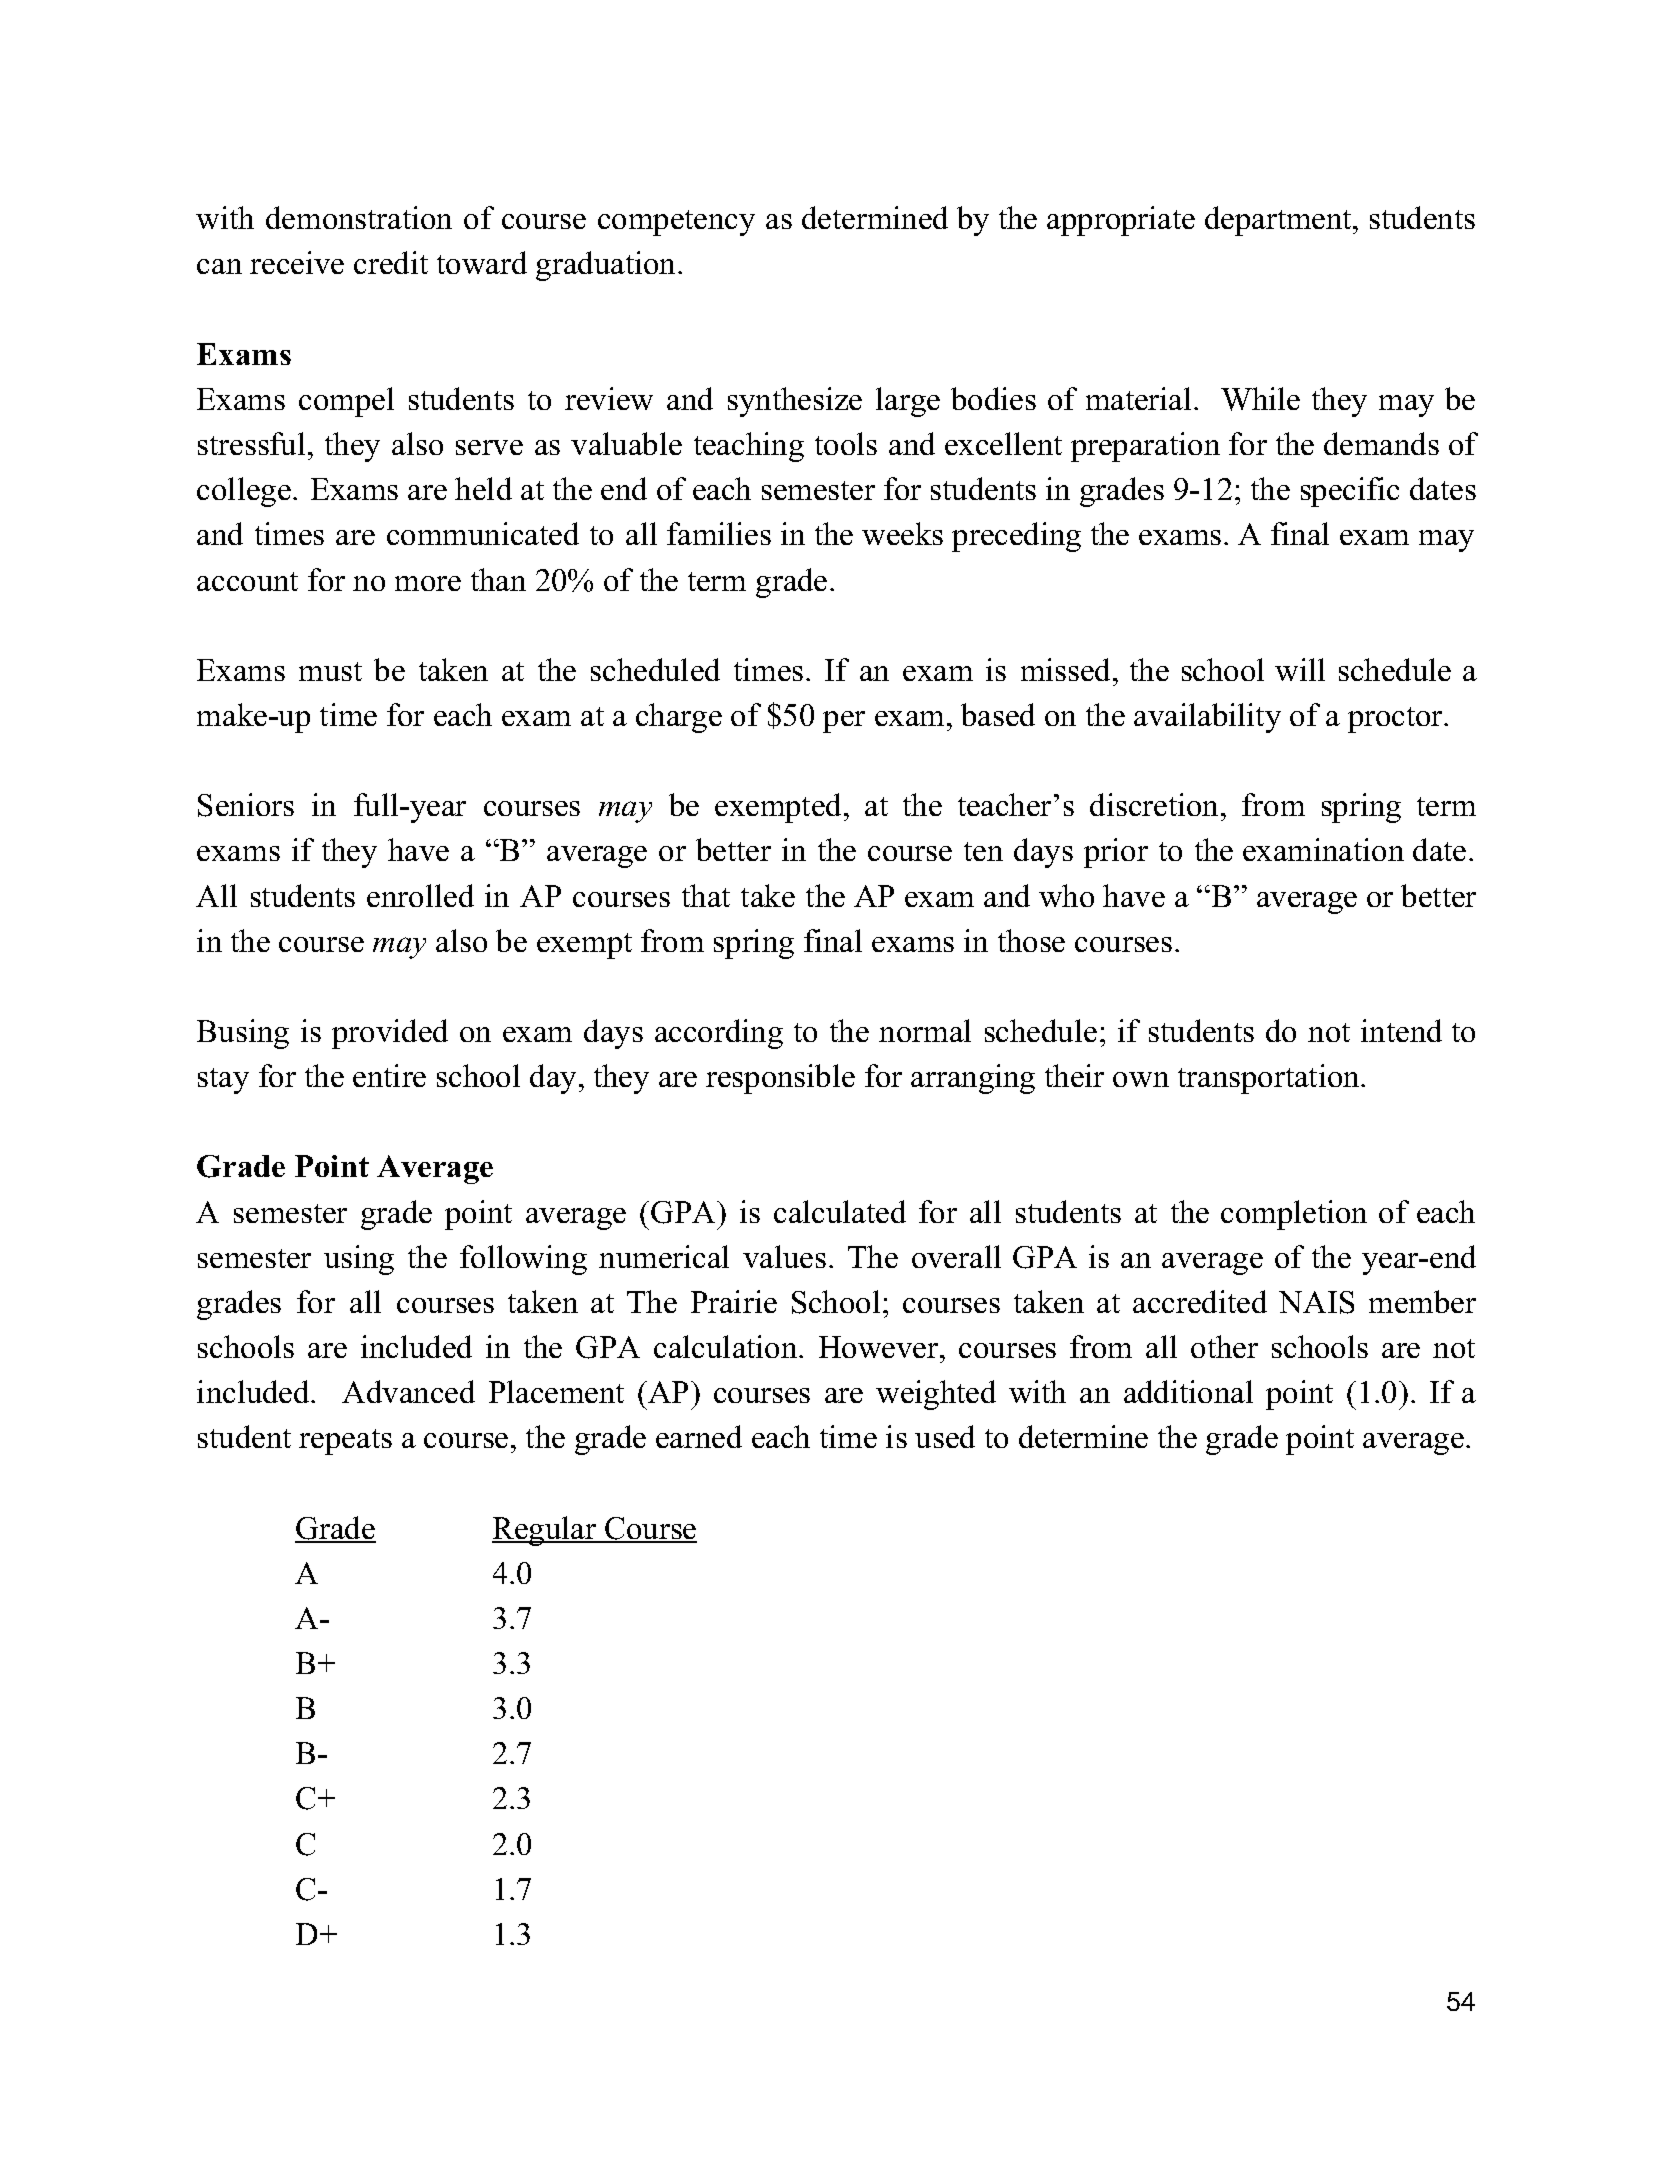  What do you see at coordinates (676, 223) in the screenshot?
I see `competency` at bounding box center [676, 223].
